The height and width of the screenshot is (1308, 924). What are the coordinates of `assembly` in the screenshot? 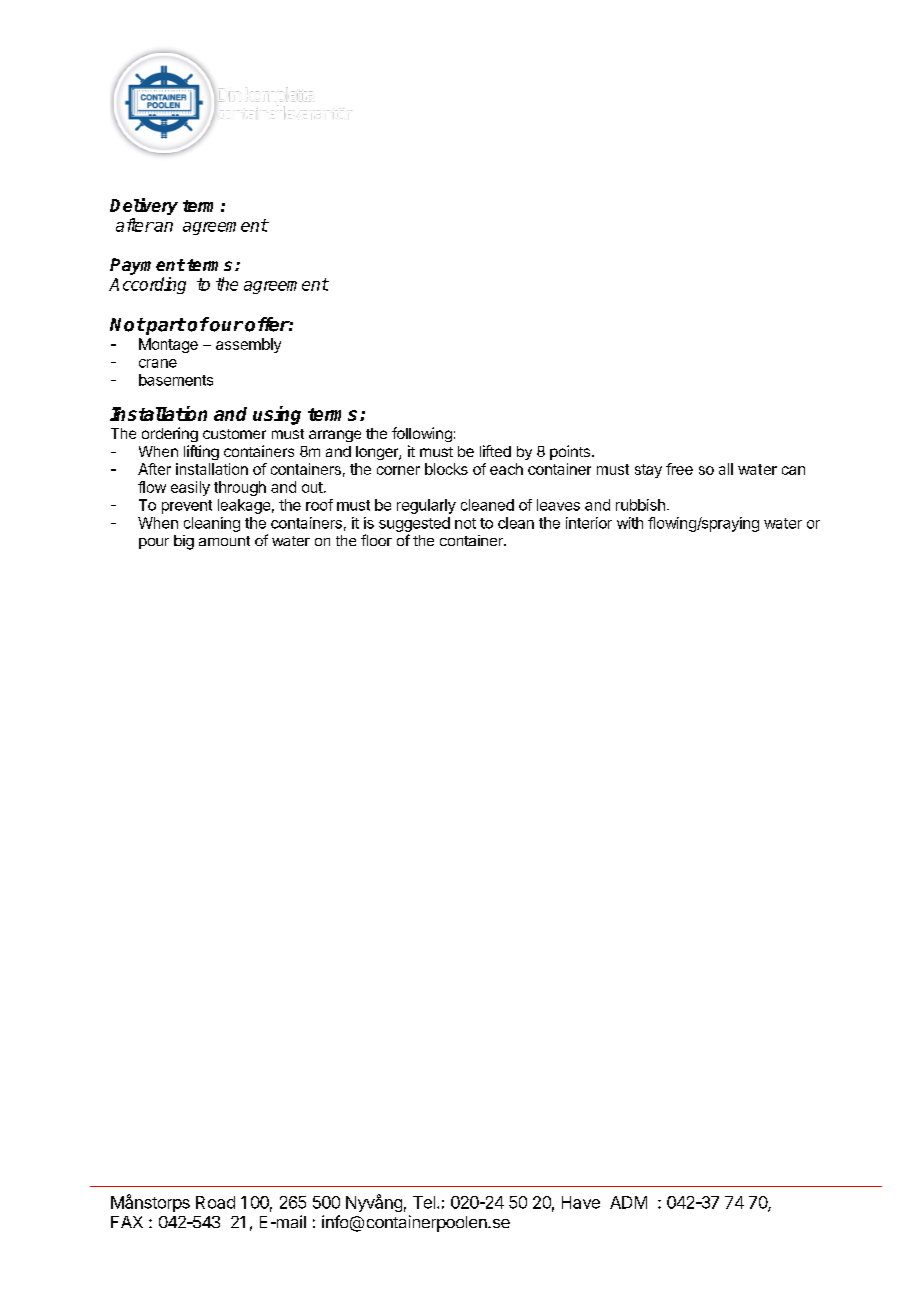 It's located at (248, 345).
